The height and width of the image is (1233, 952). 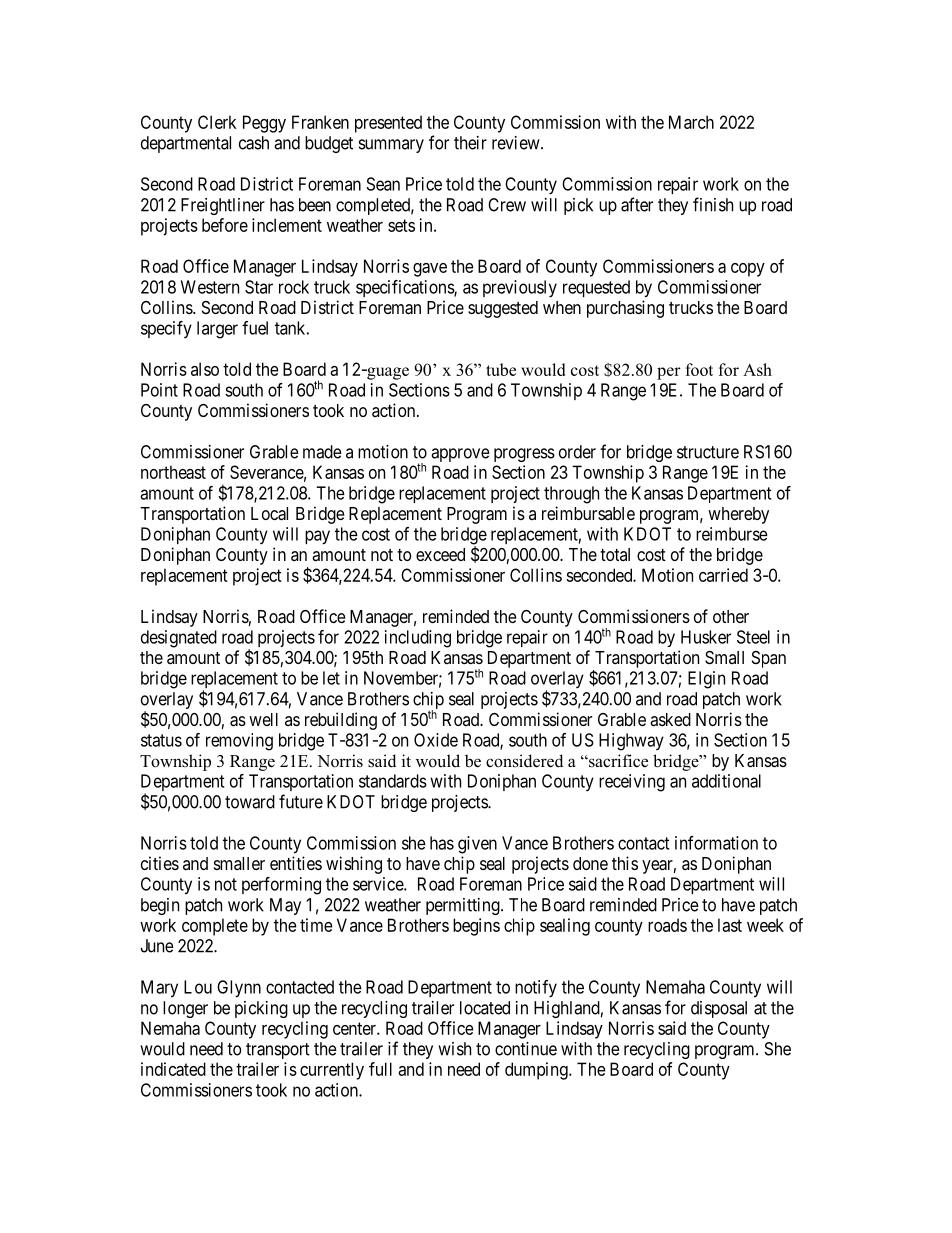 What do you see at coordinates (239, 742) in the image?
I see `removing` at bounding box center [239, 742].
